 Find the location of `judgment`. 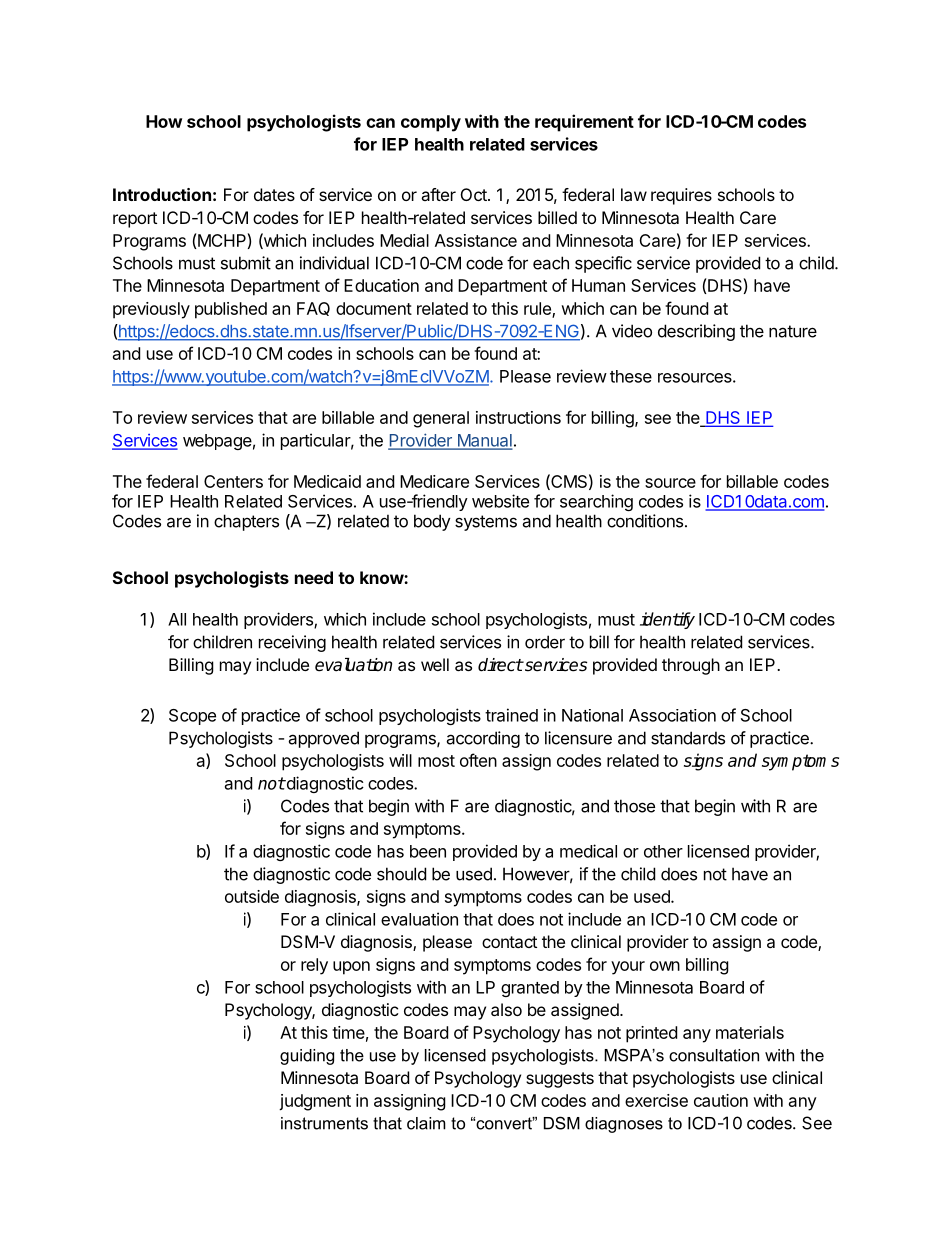

judgment is located at coordinates (315, 1102).
